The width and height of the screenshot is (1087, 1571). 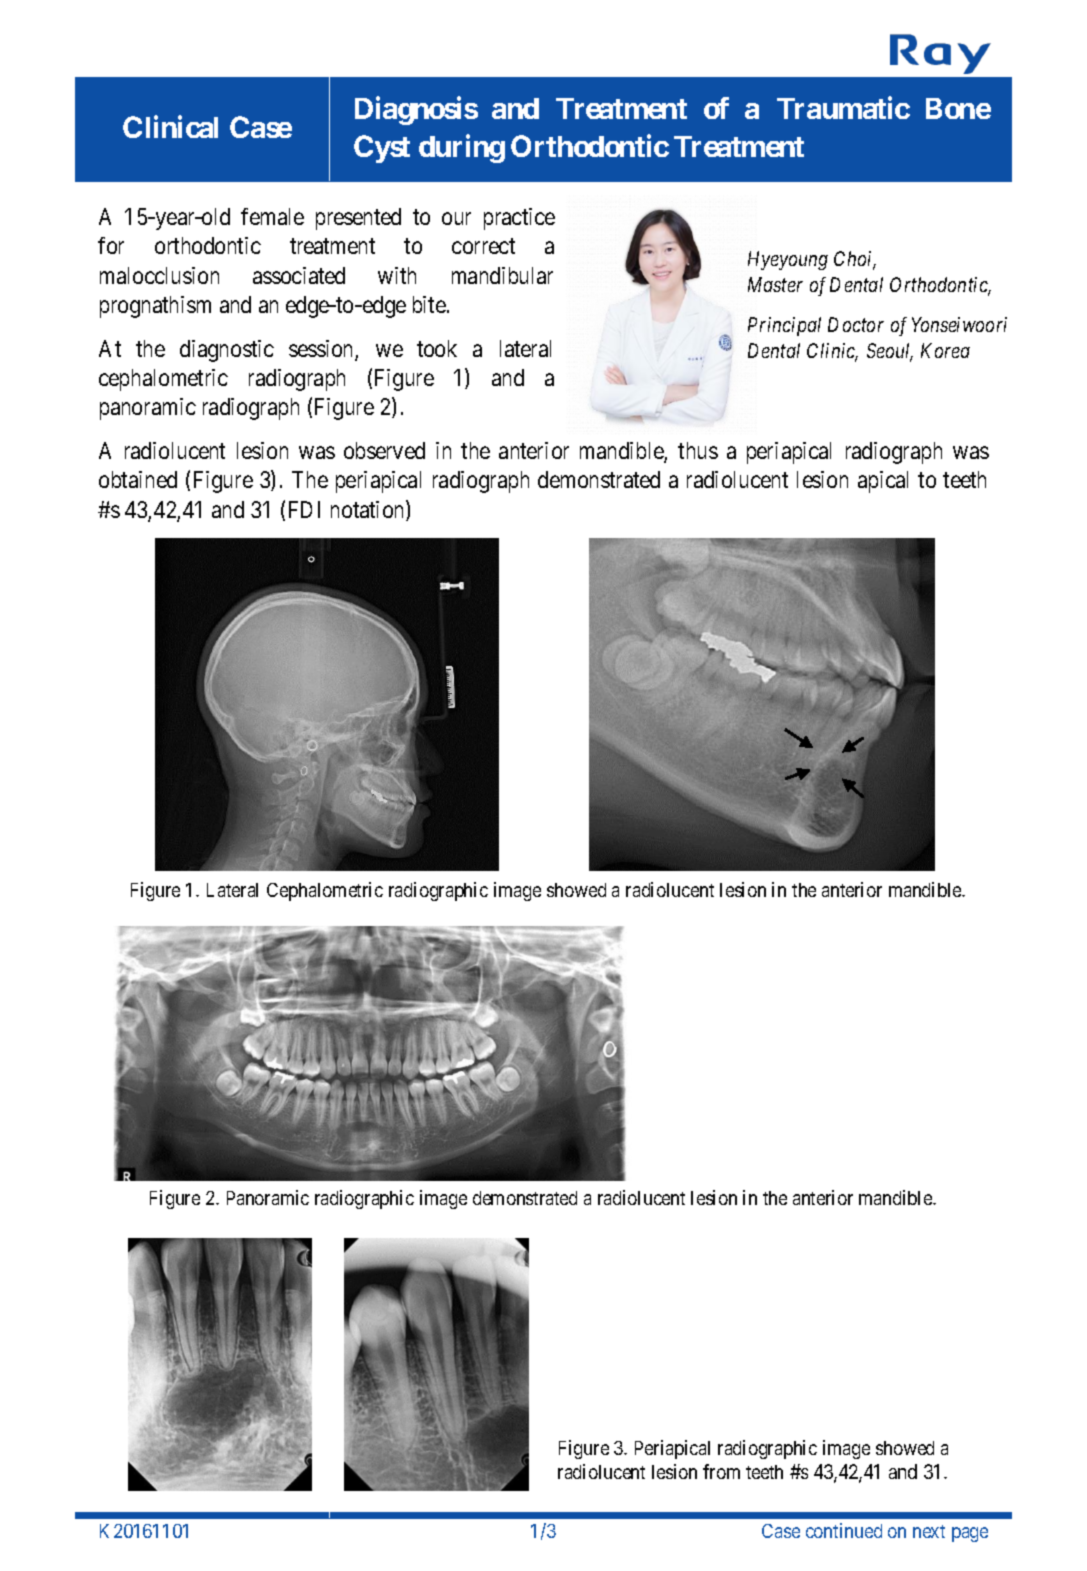 I want to click on female, so click(x=272, y=216).
